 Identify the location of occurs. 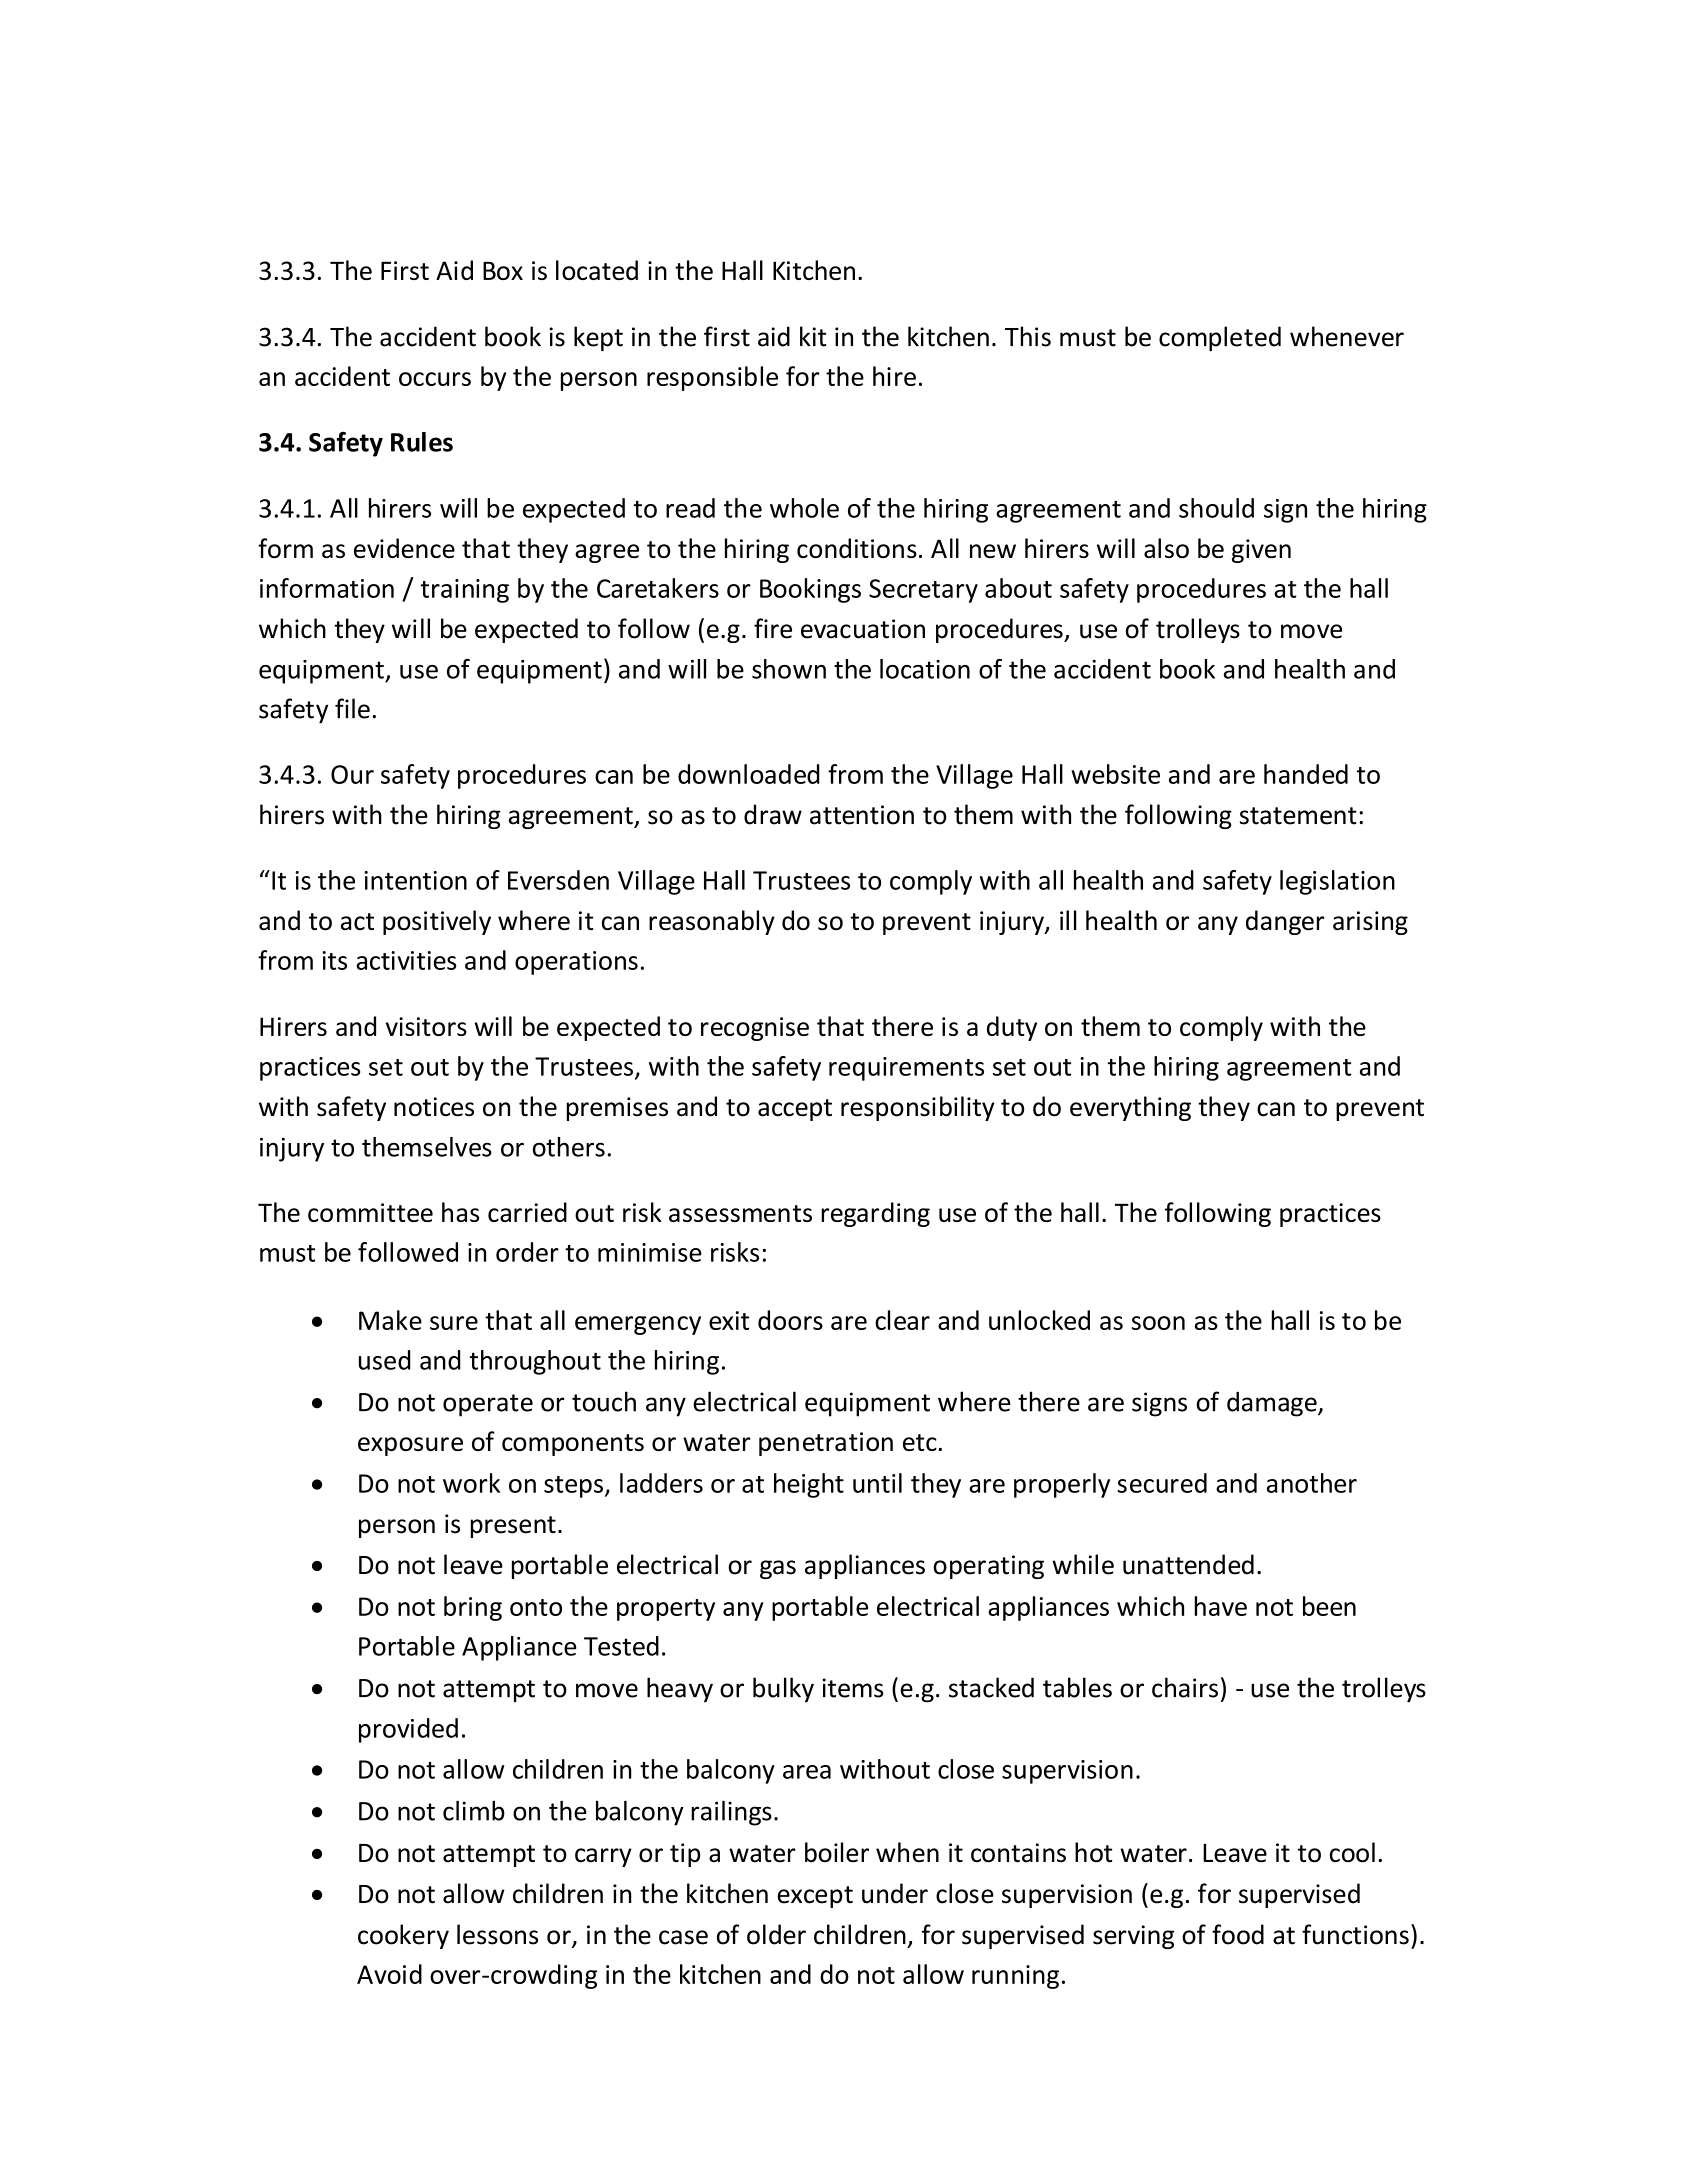
(435, 379).
